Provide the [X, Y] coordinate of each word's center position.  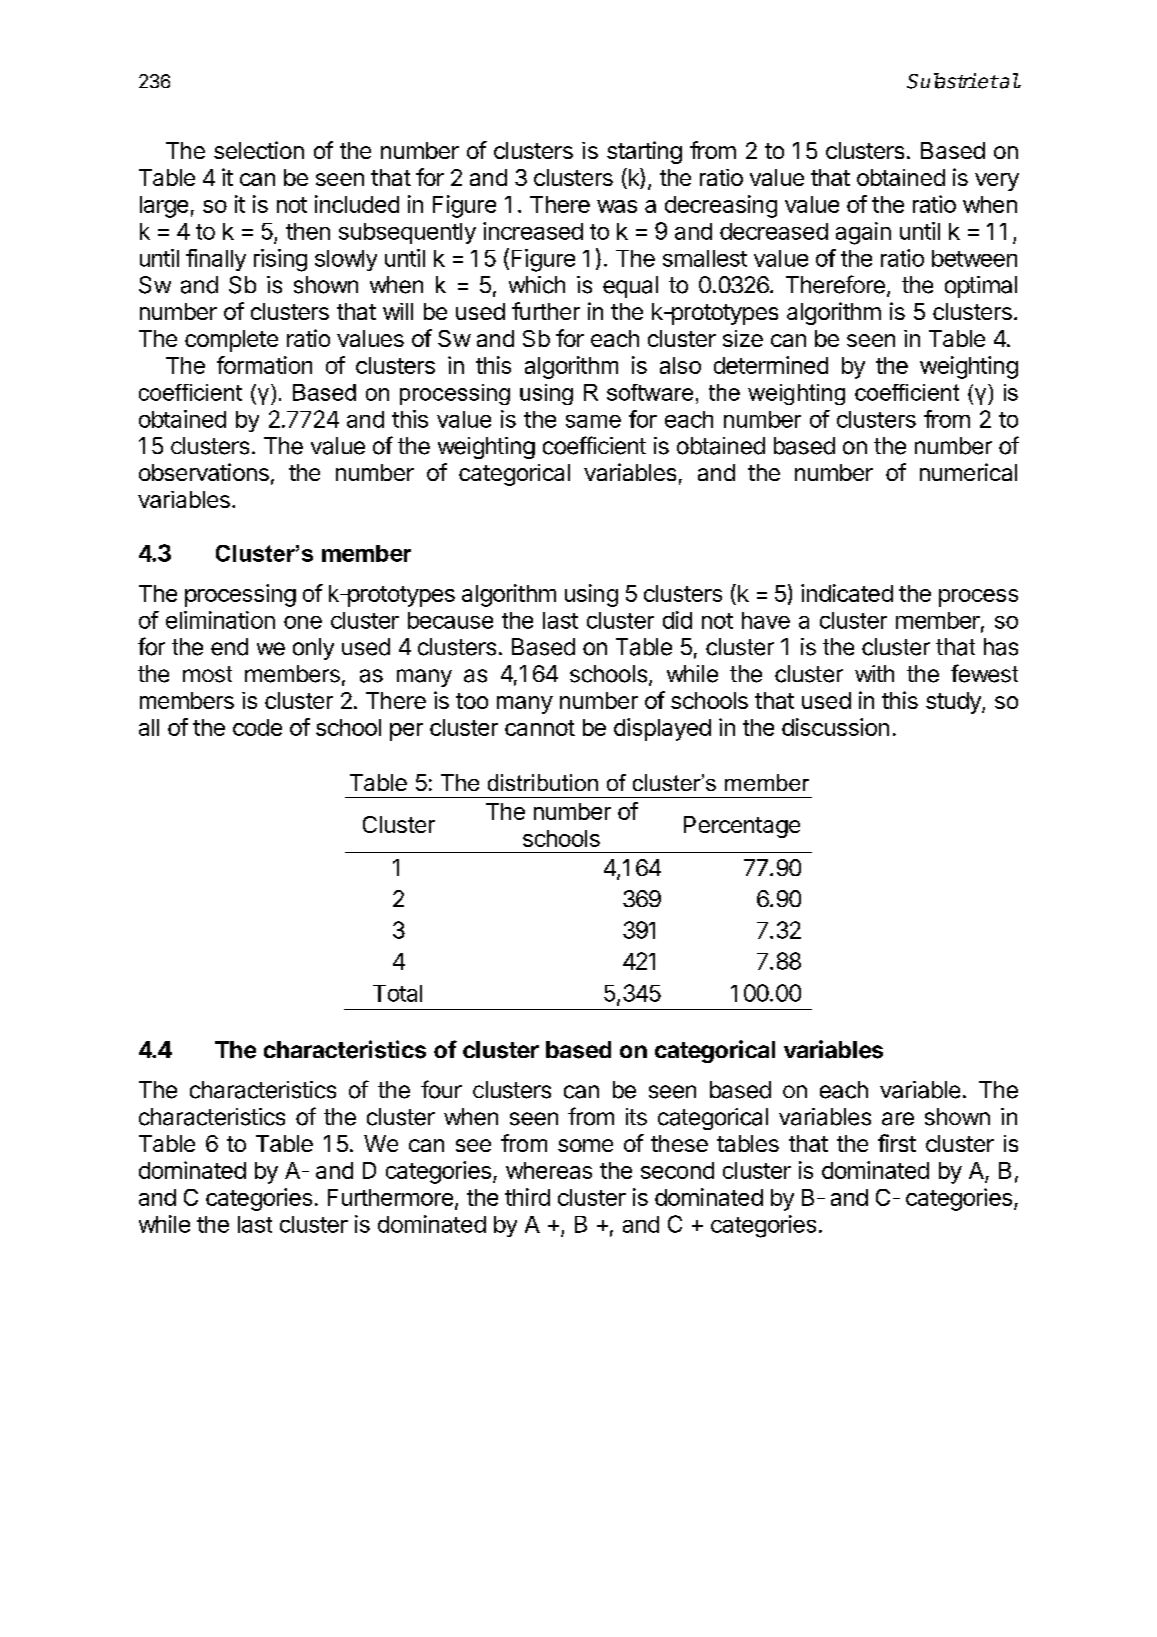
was [617, 206]
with [874, 673]
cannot [540, 728]
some [585, 1145]
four [441, 1089]
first [897, 1143]
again [863, 233]
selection [259, 150]
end [229, 647]
